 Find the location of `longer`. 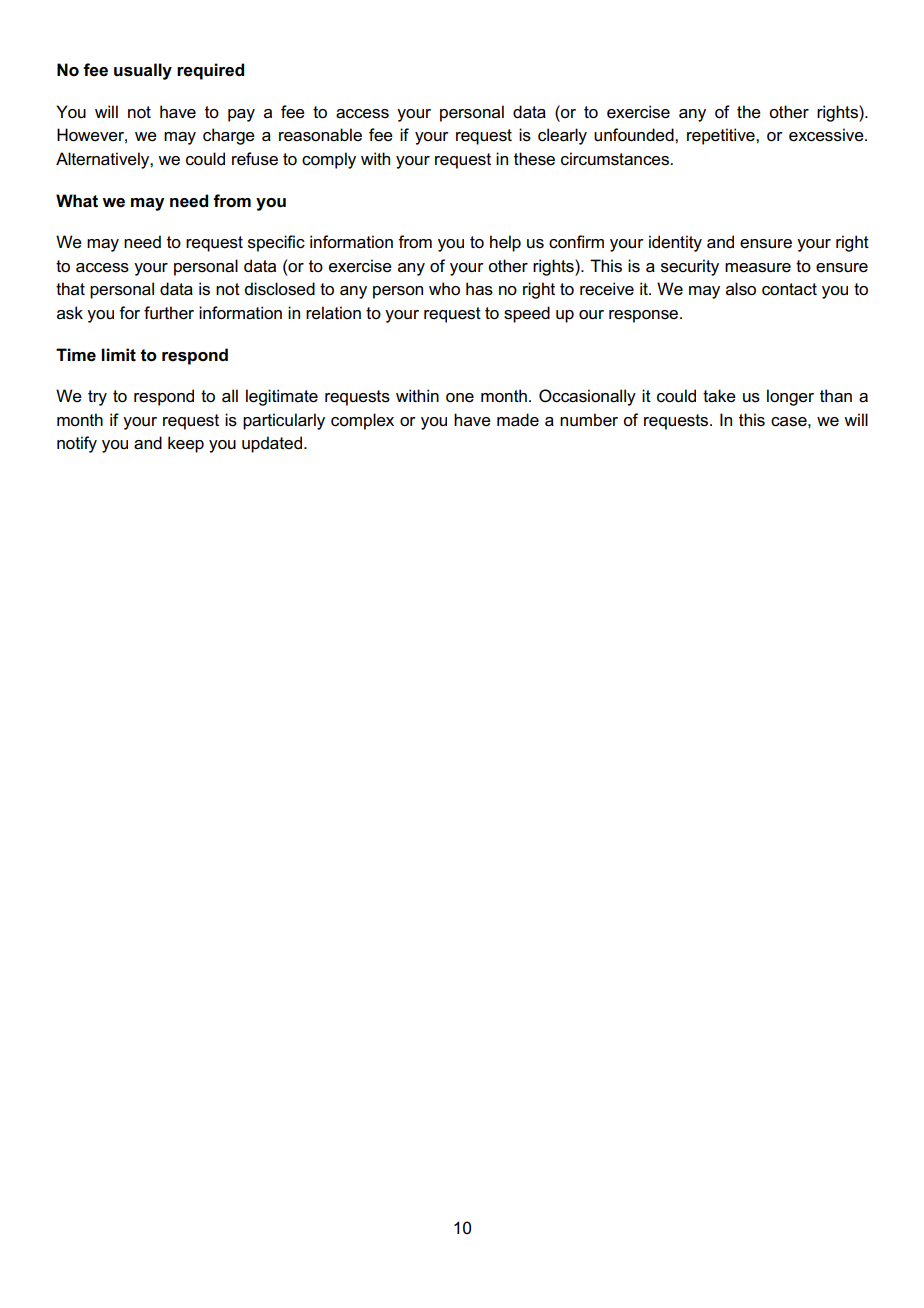

longer is located at coordinates (790, 397).
